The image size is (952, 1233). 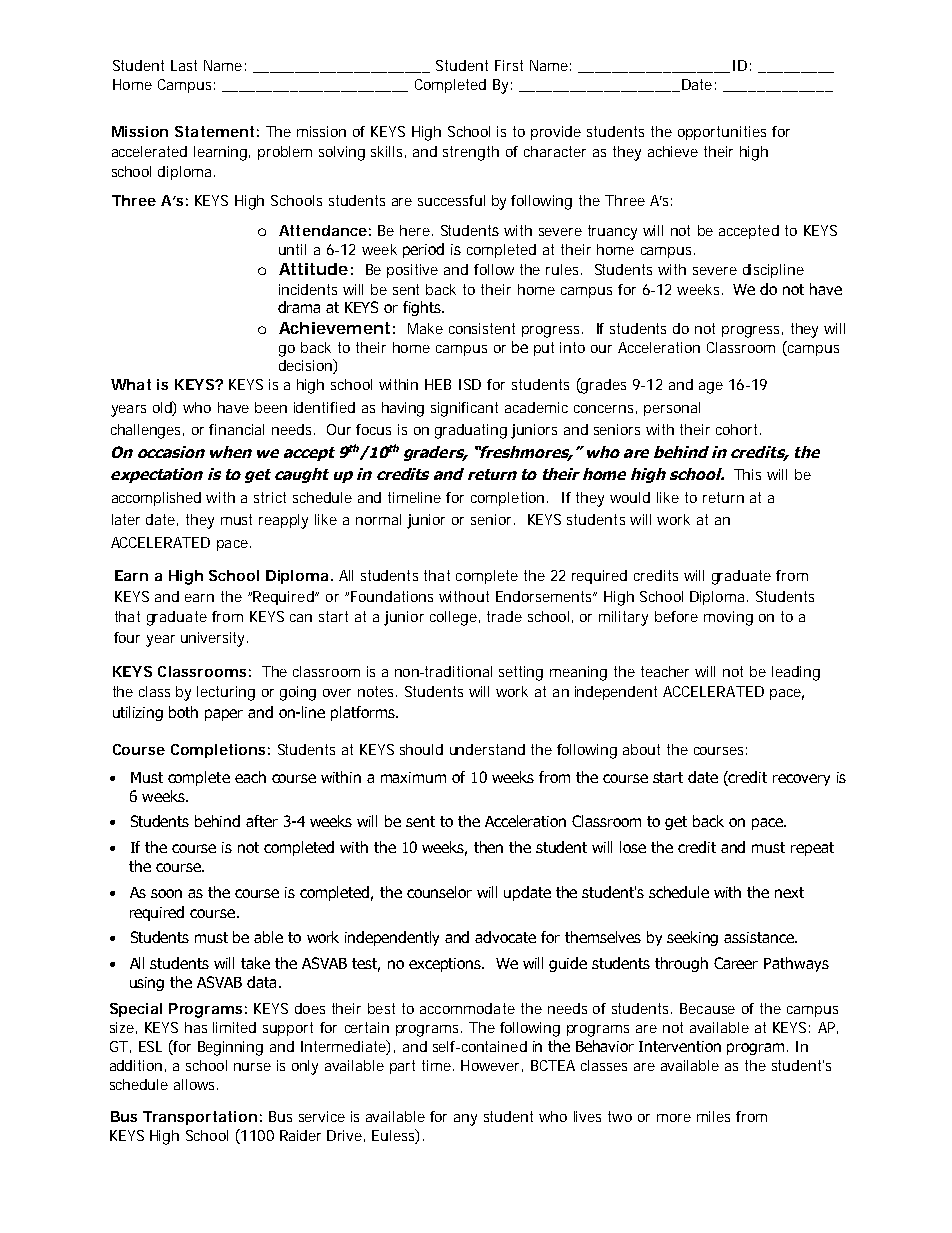 What do you see at coordinates (728, 618) in the image?
I see `moving` at bounding box center [728, 618].
